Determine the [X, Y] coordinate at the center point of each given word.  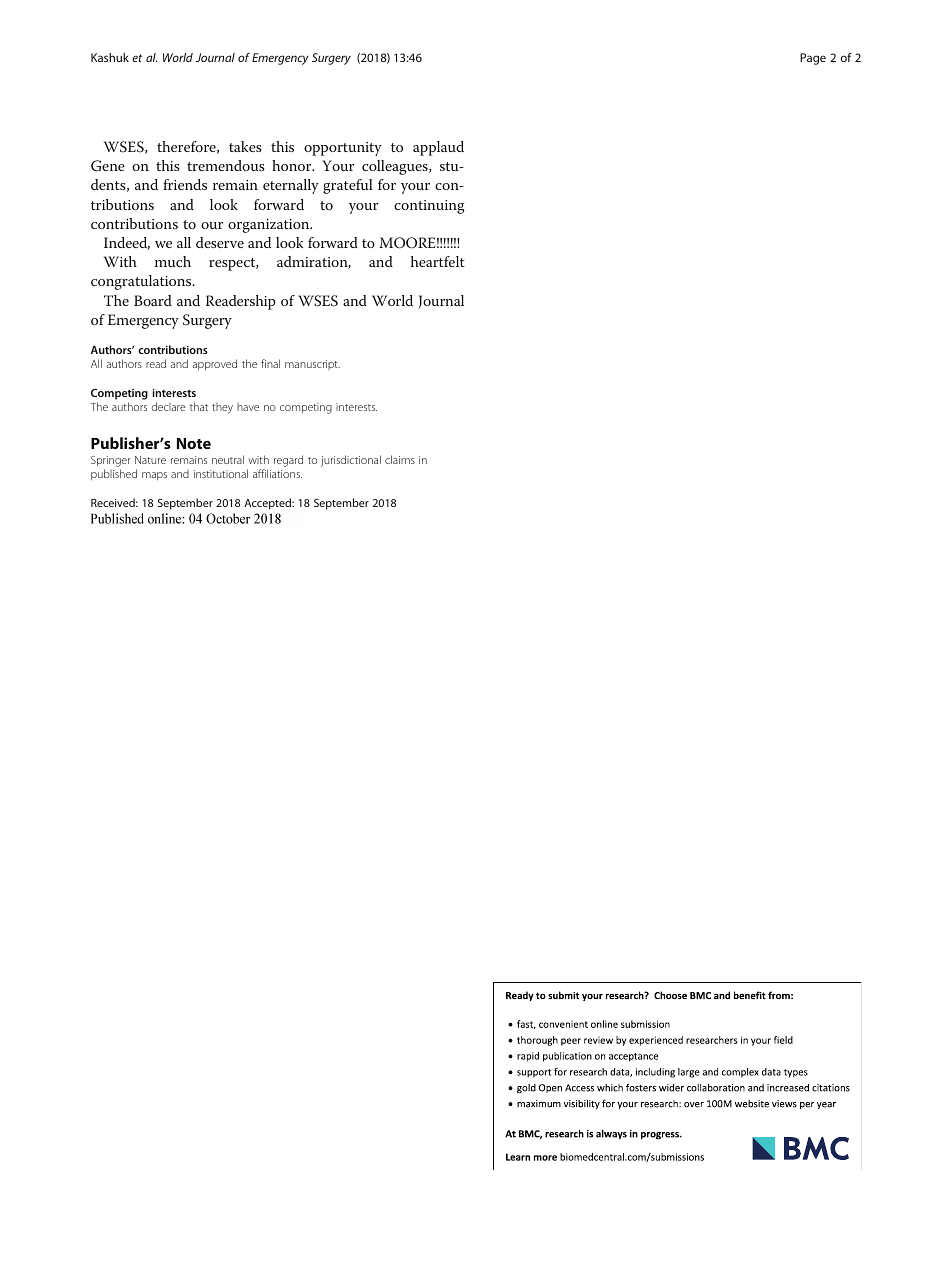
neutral [228, 459]
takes [245, 146]
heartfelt [438, 261]
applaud [438, 148]
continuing [429, 207]
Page [813, 59]
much [173, 261]
